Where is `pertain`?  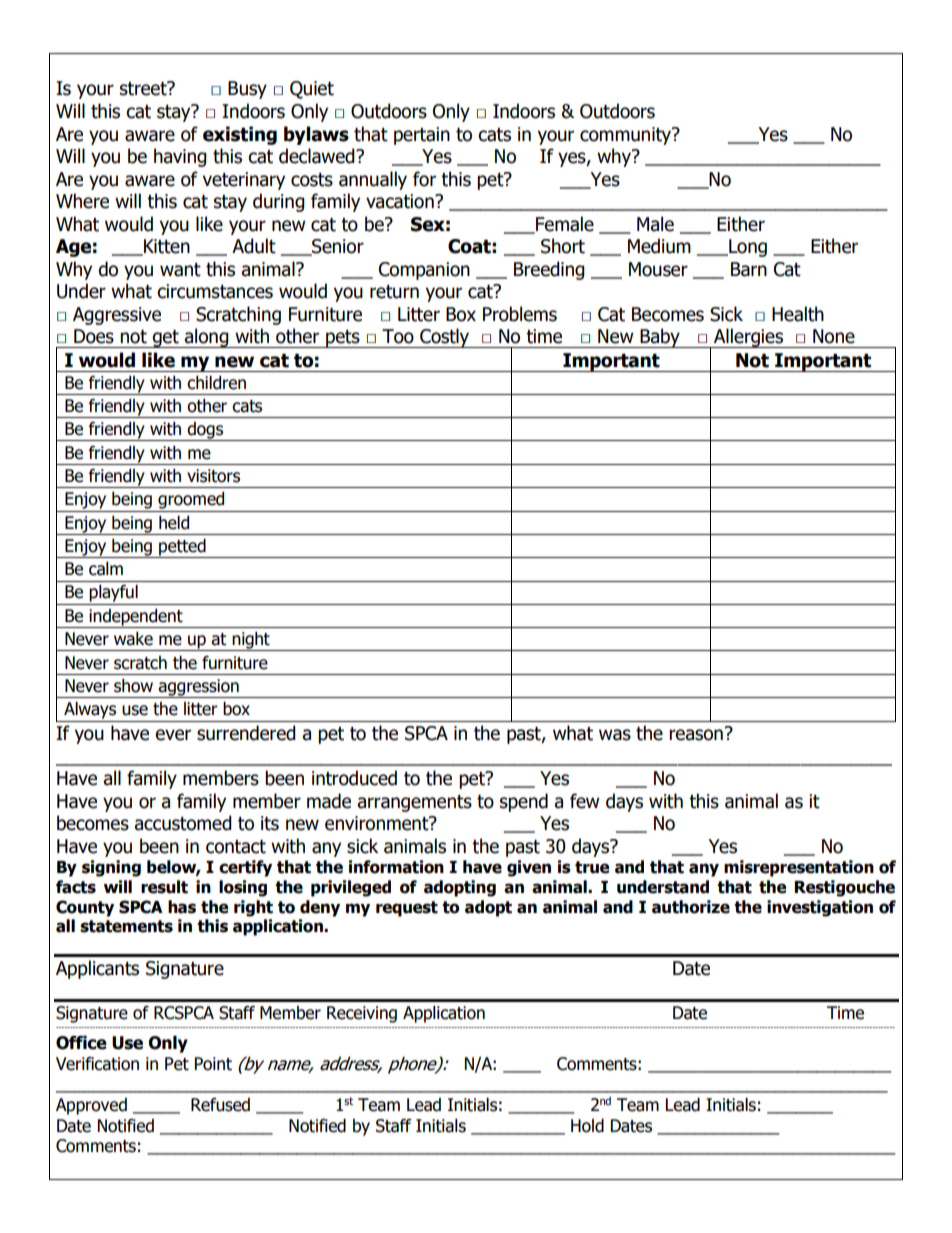 pertain is located at coordinates (422, 136).
